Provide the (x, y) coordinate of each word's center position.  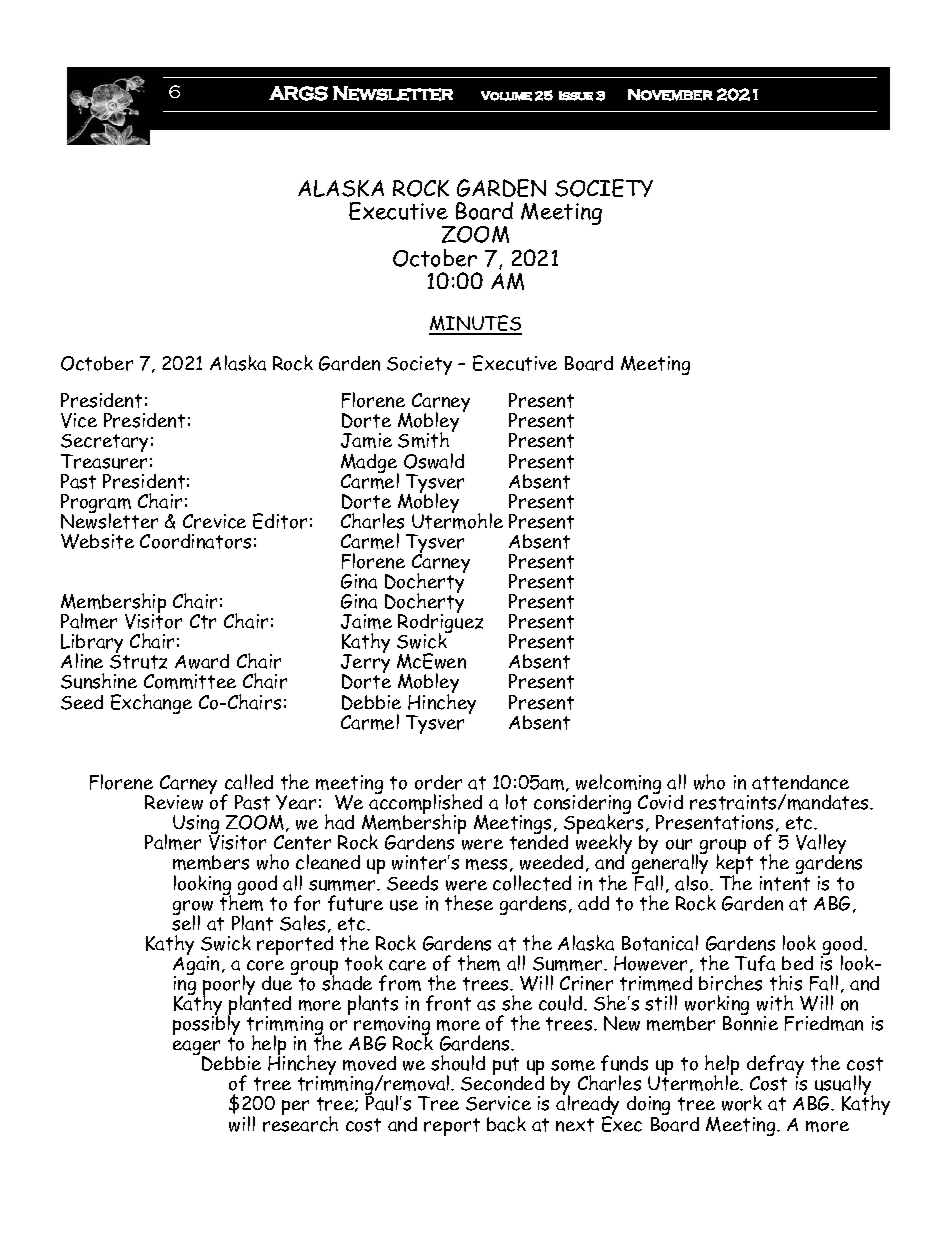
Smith (423, 440)
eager (196, 1049)
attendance (800, 782)
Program (96, 505)
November (670, 95)
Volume (506, 96)
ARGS (298, 93)
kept (734, 865)
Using (196, 826)
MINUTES (475, 324)
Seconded (502, 1082)
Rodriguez (440, 624)
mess (486, 864)
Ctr (203, 621)
